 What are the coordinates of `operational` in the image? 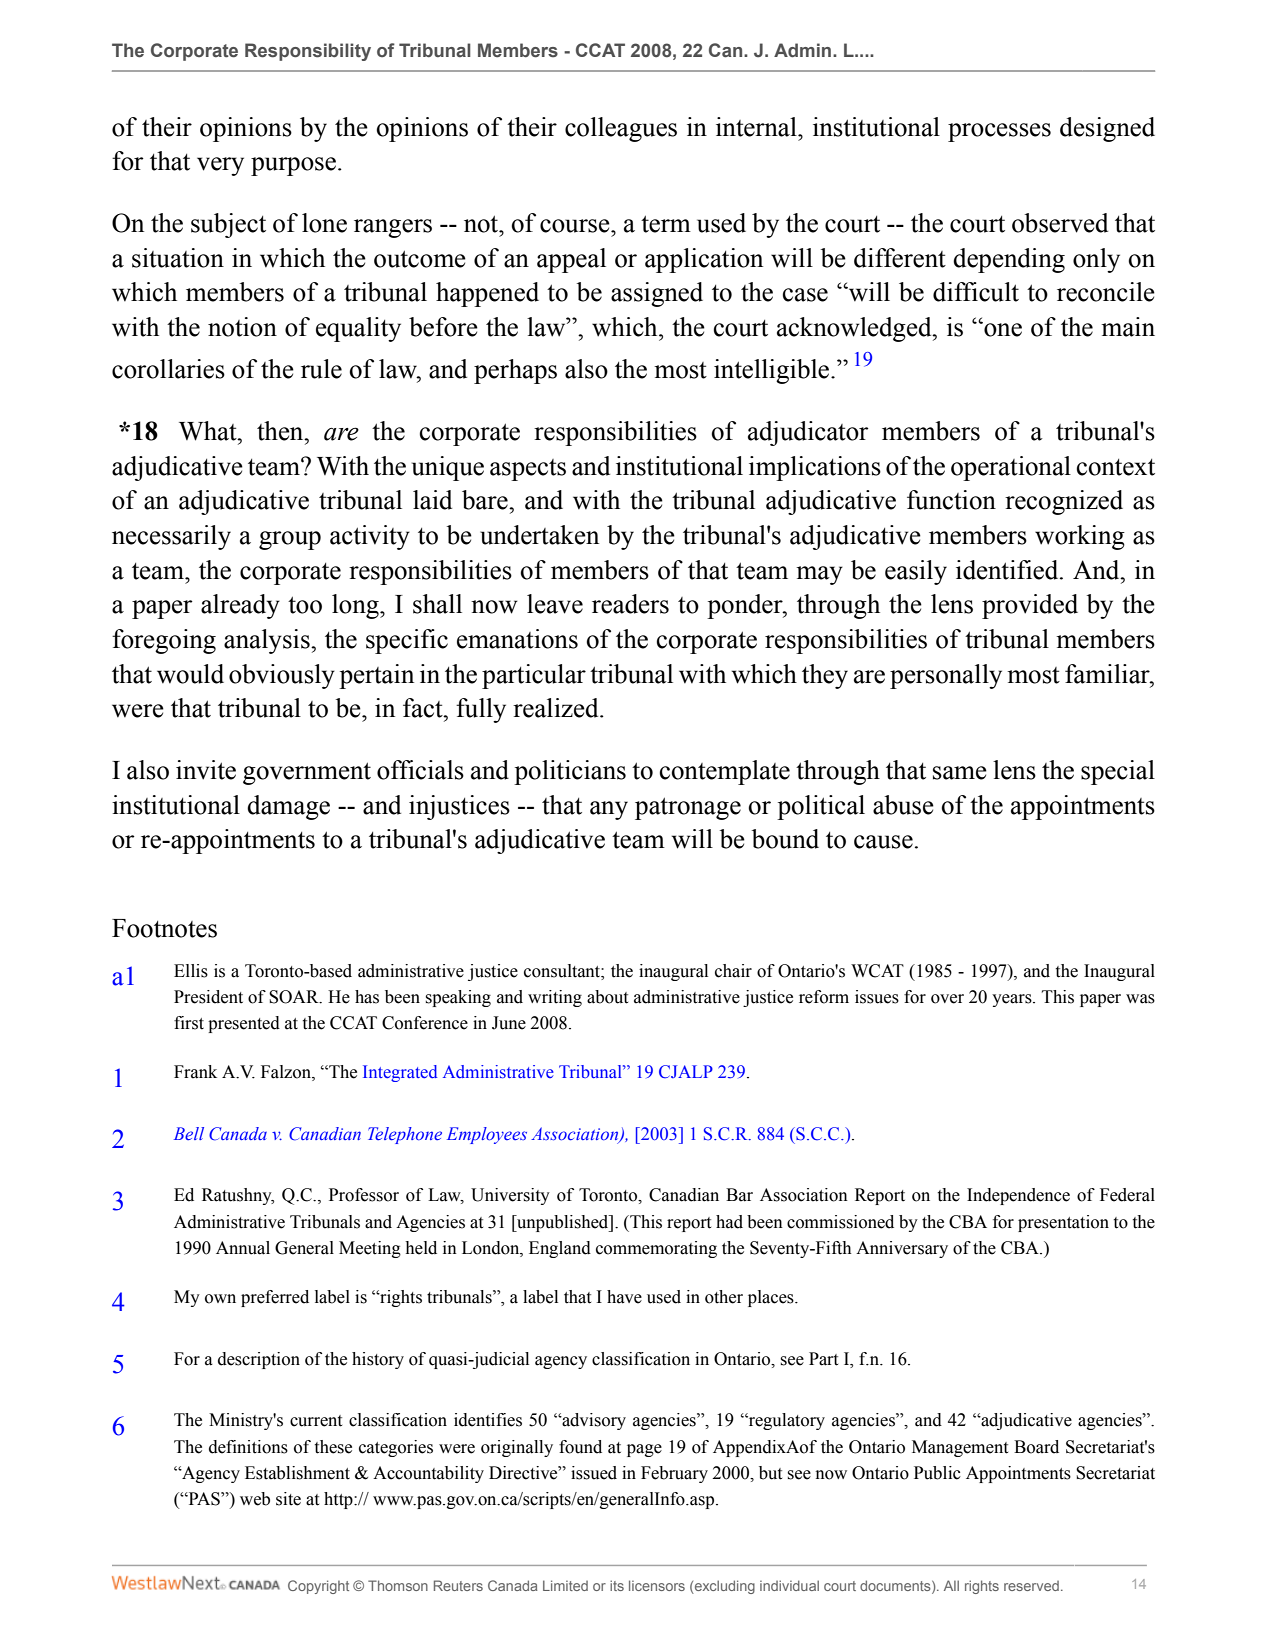 It's located at (1011, 468).
